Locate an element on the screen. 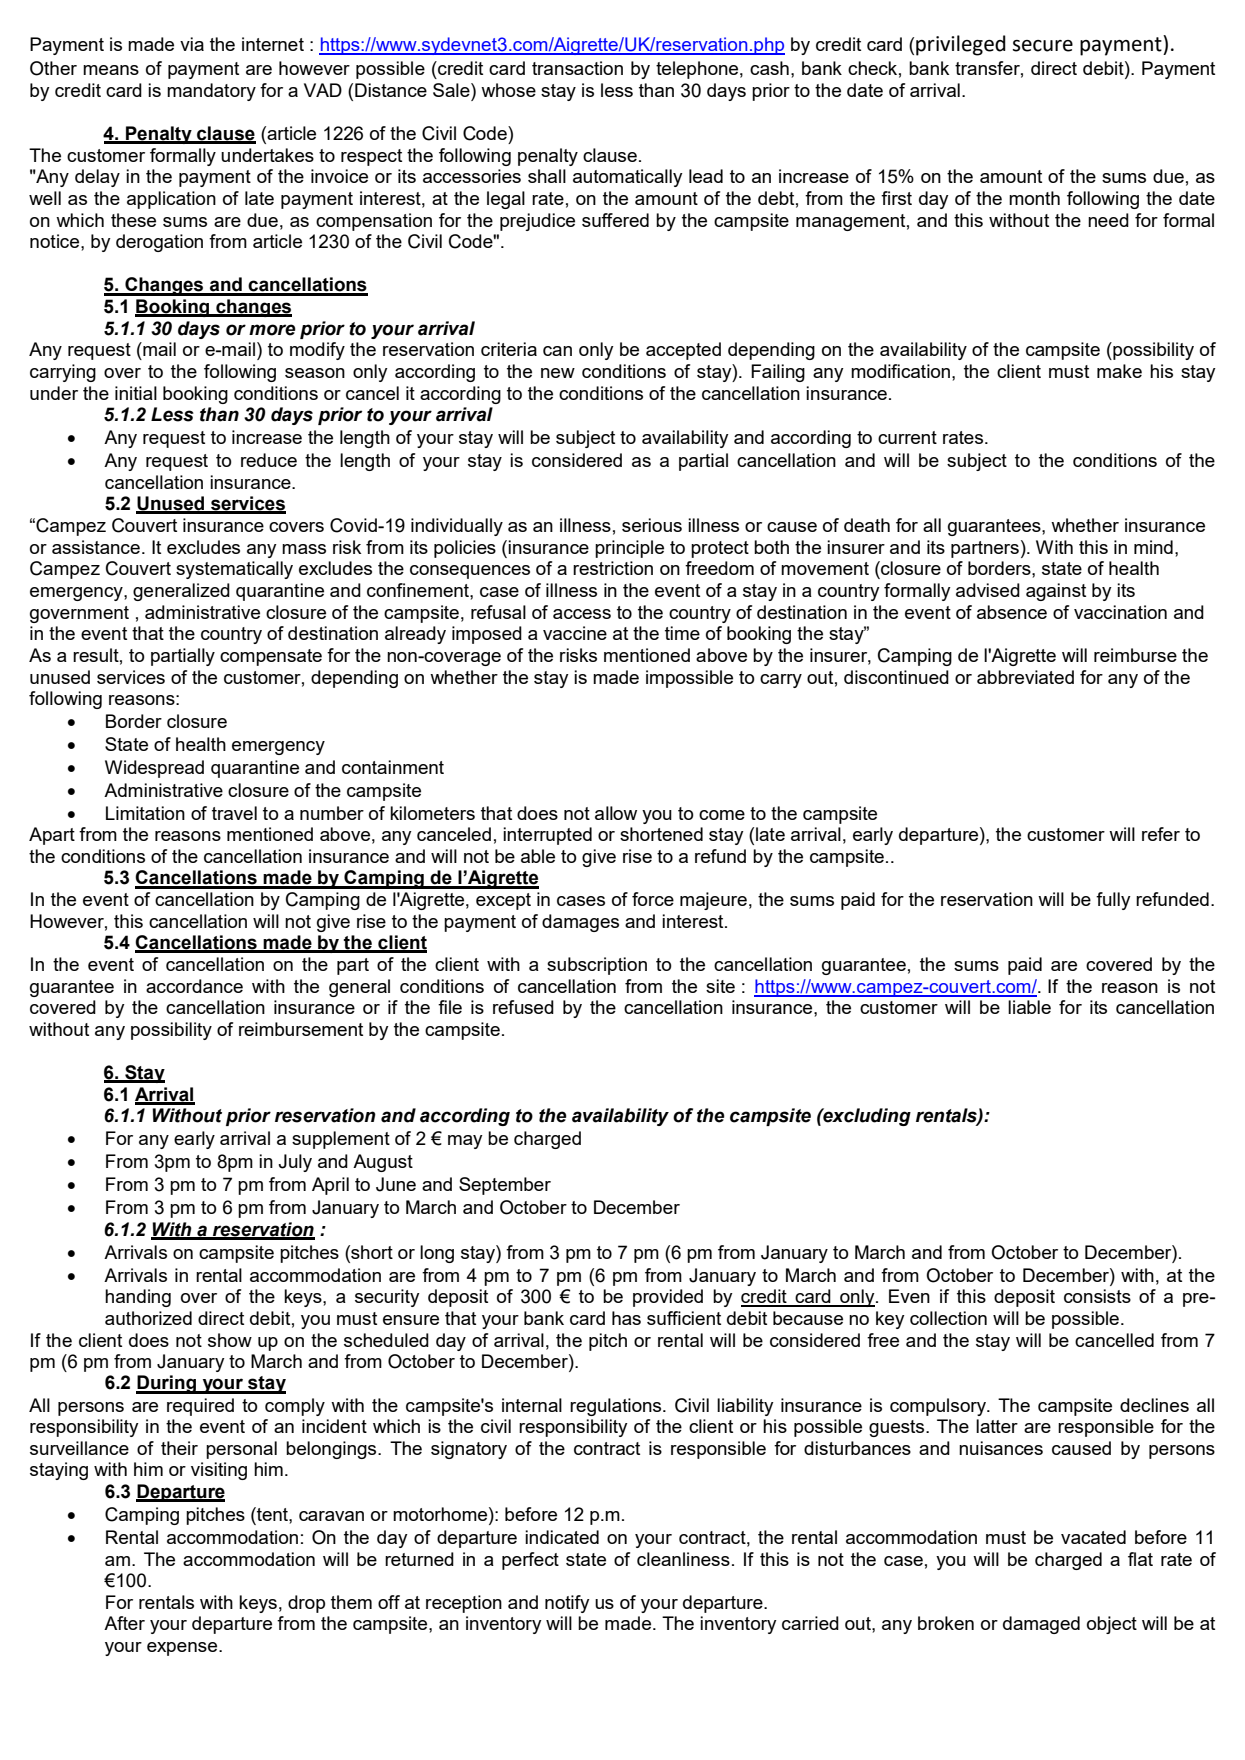 The image size is (1245, 1760). transaction is located at coordinates (577, 68).
